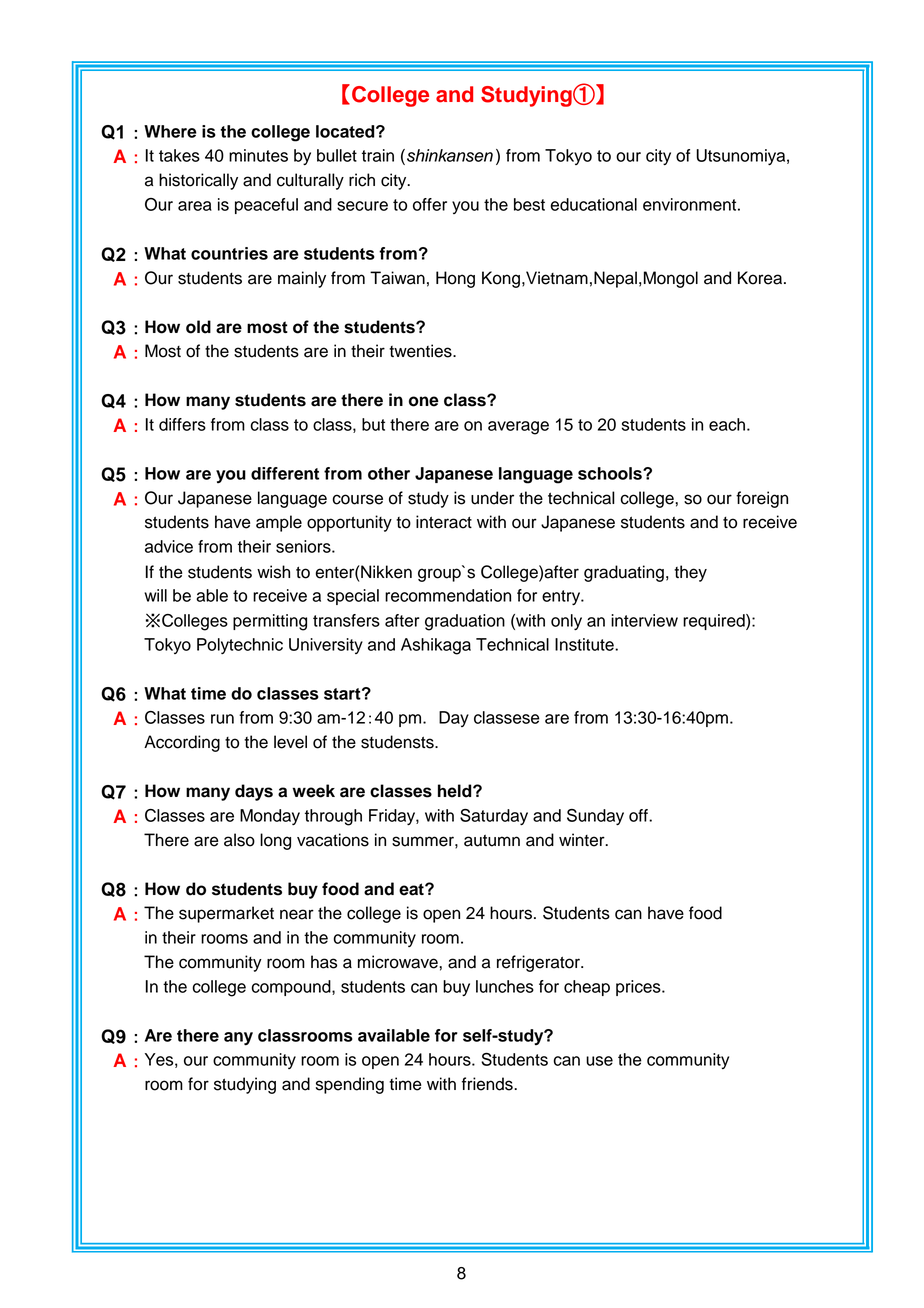 The width and height of the page is (924, 1308). Describe the element at coordinates (715, 622) in the page. I see `required` at that location.
